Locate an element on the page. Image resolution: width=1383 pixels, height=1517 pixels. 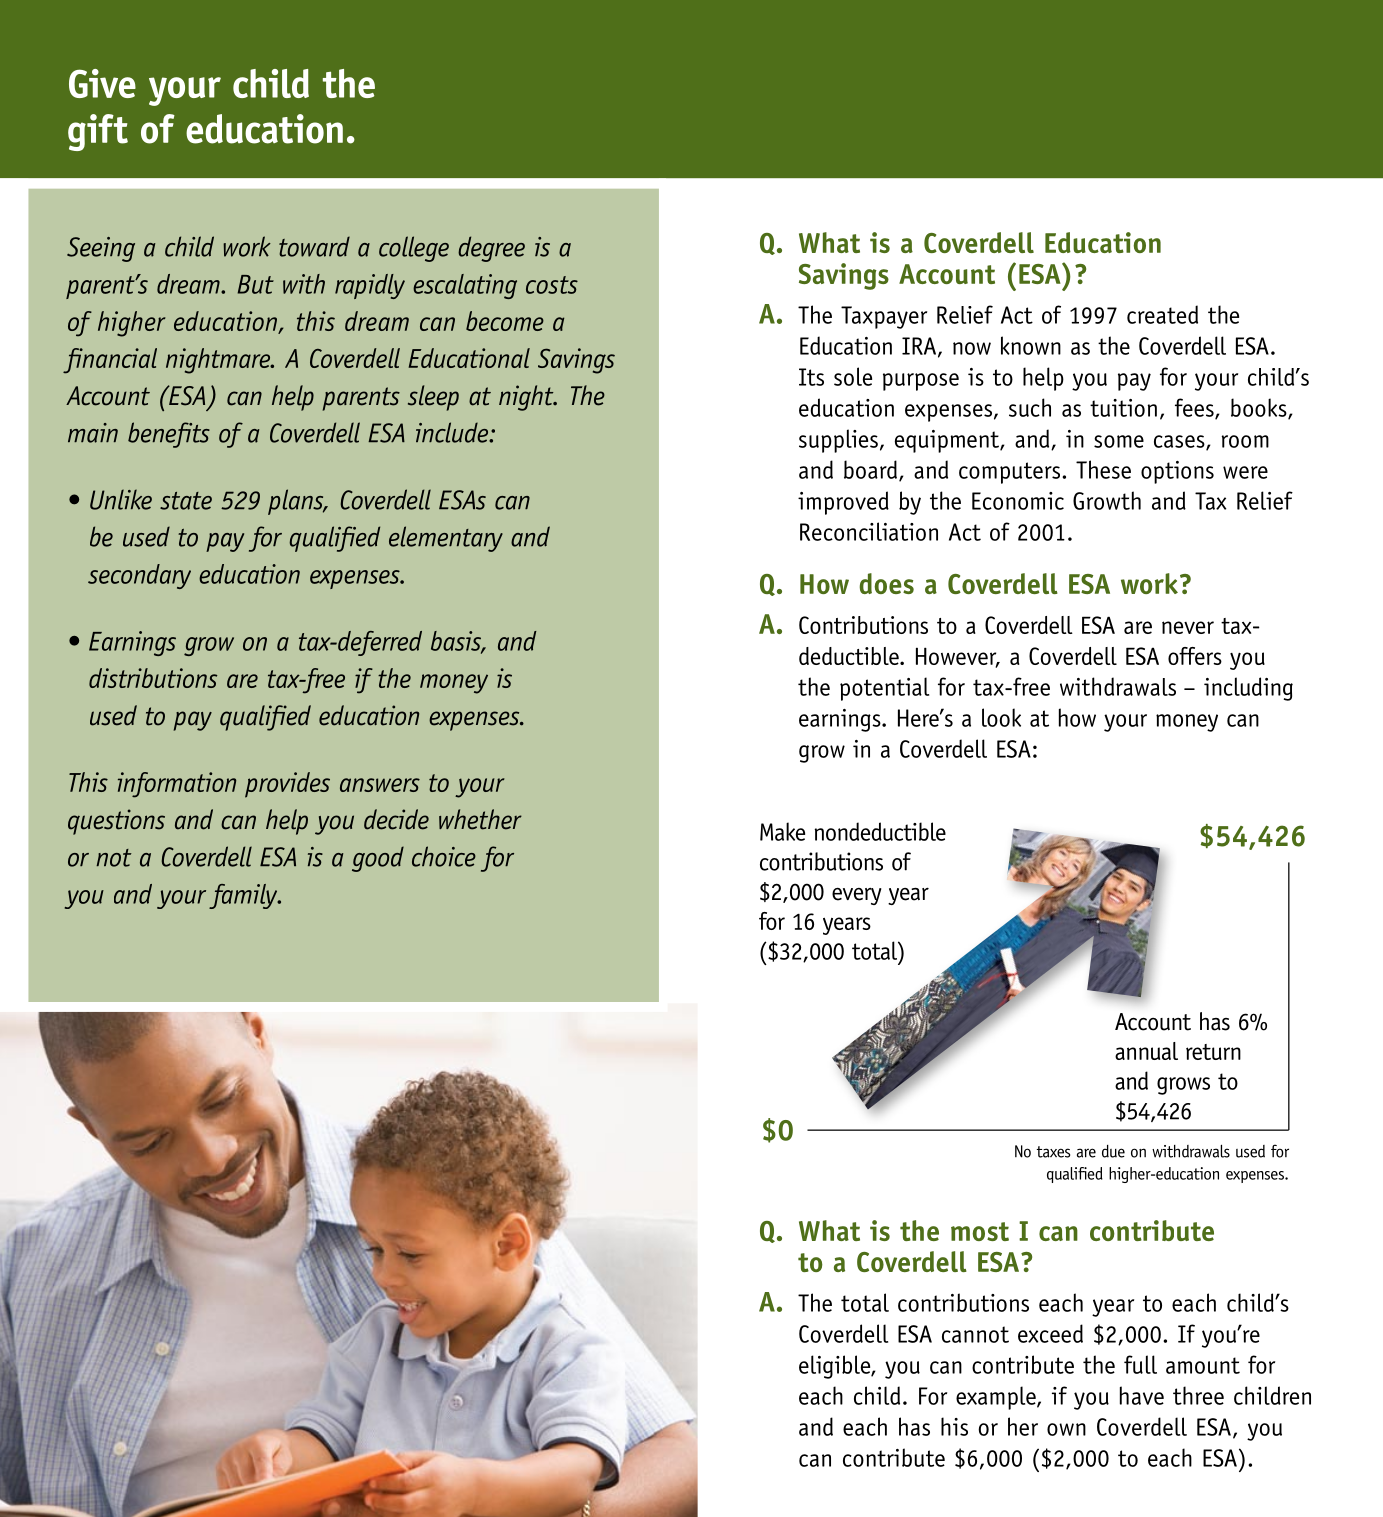
cannot is located at coordinates (975, 1334).
